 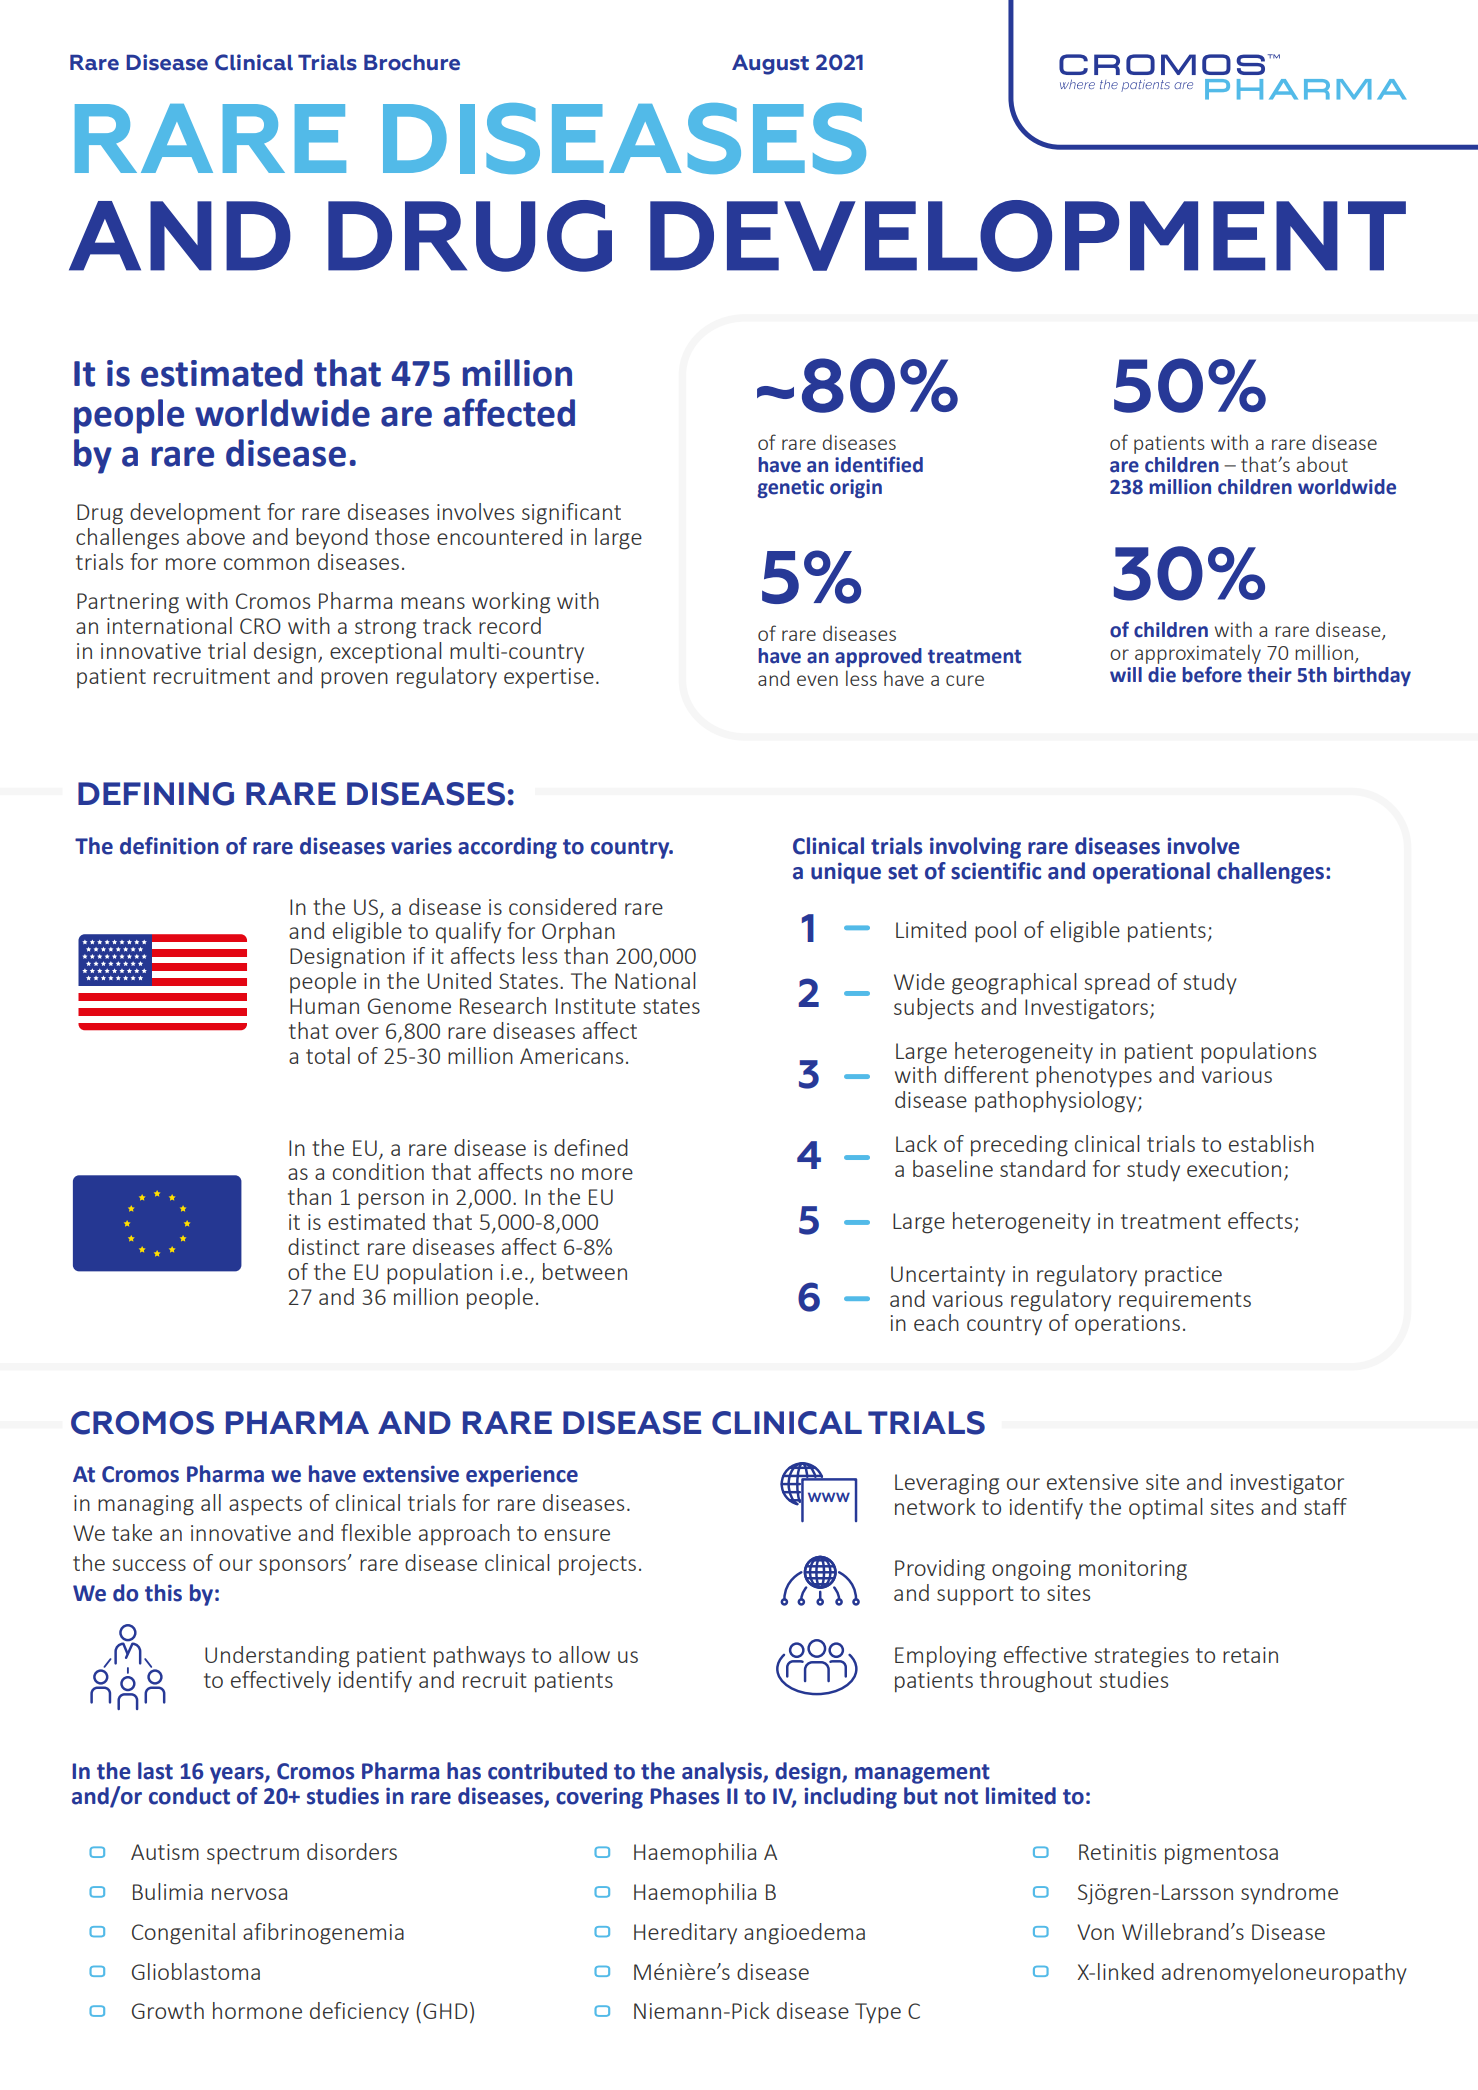 I want to click on Institute, so click(x=596, y=1006).
